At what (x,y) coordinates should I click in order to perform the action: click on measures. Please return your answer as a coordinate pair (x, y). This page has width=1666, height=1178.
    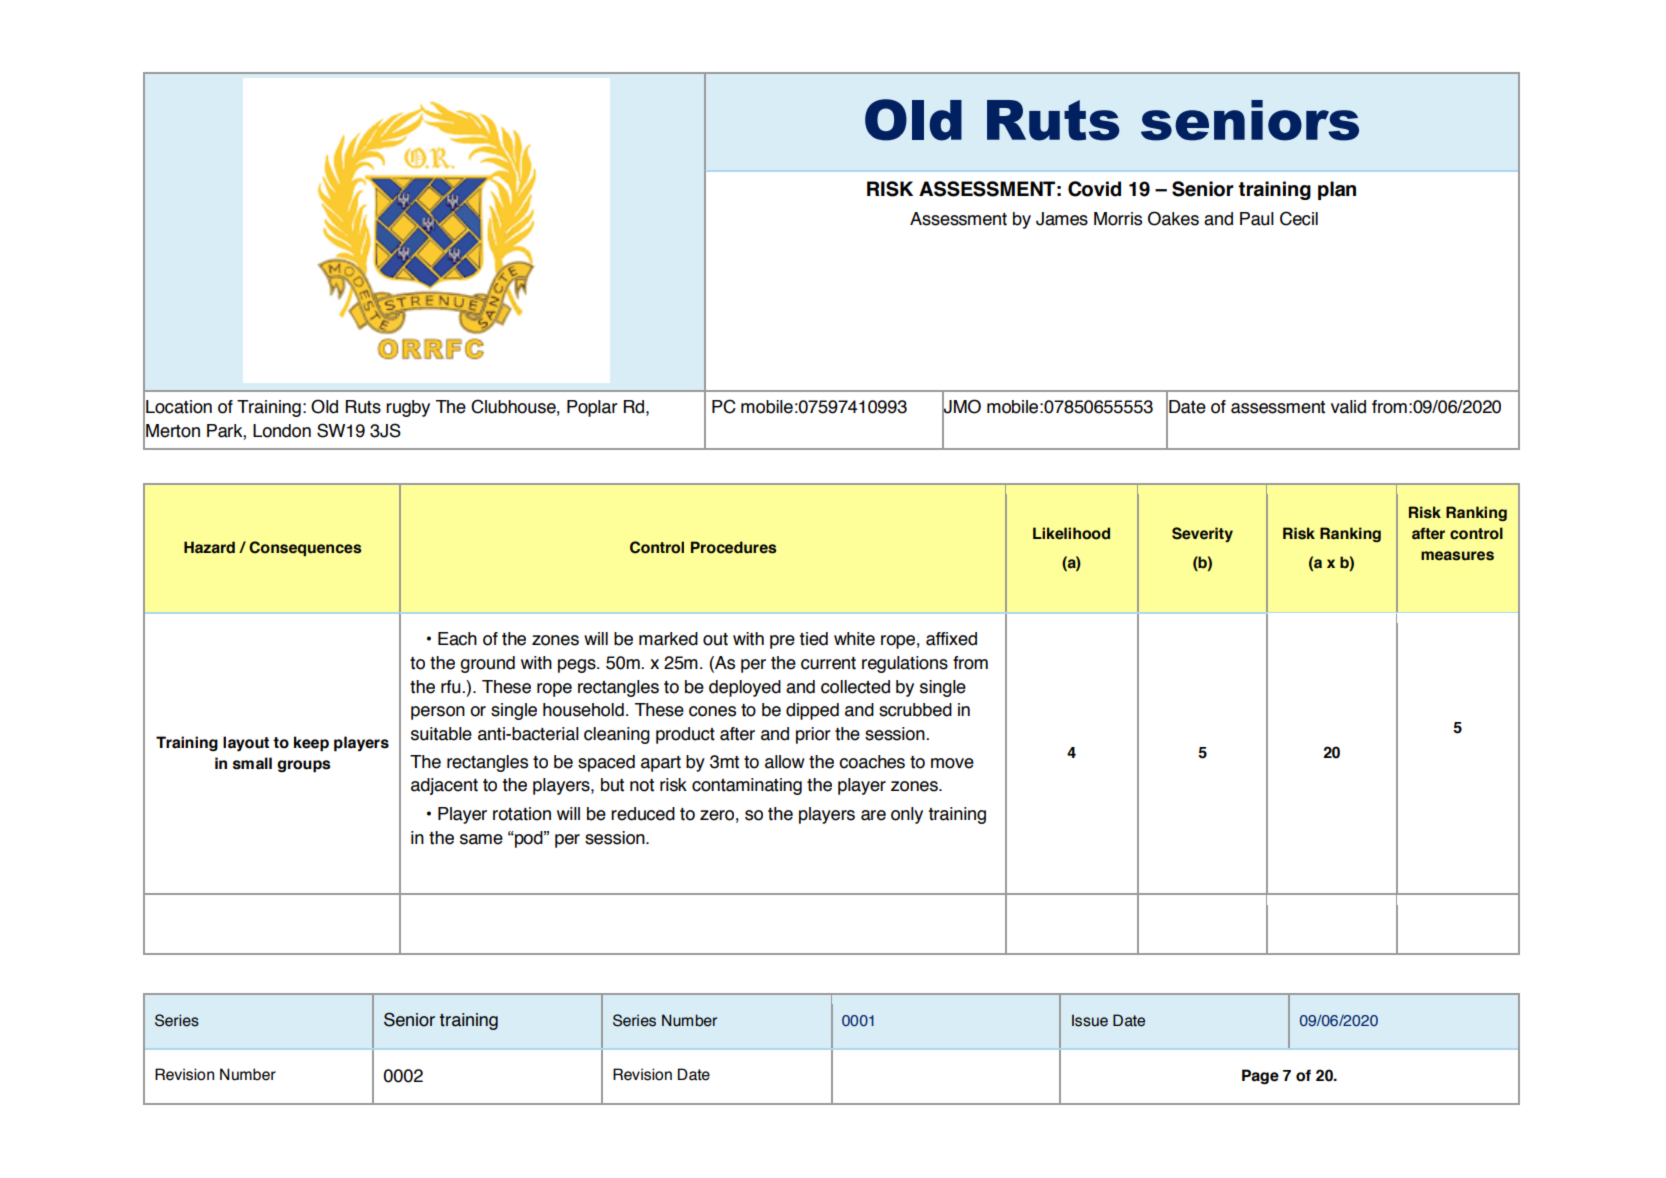
    Looking at the image, I should click on (1457, 556).
